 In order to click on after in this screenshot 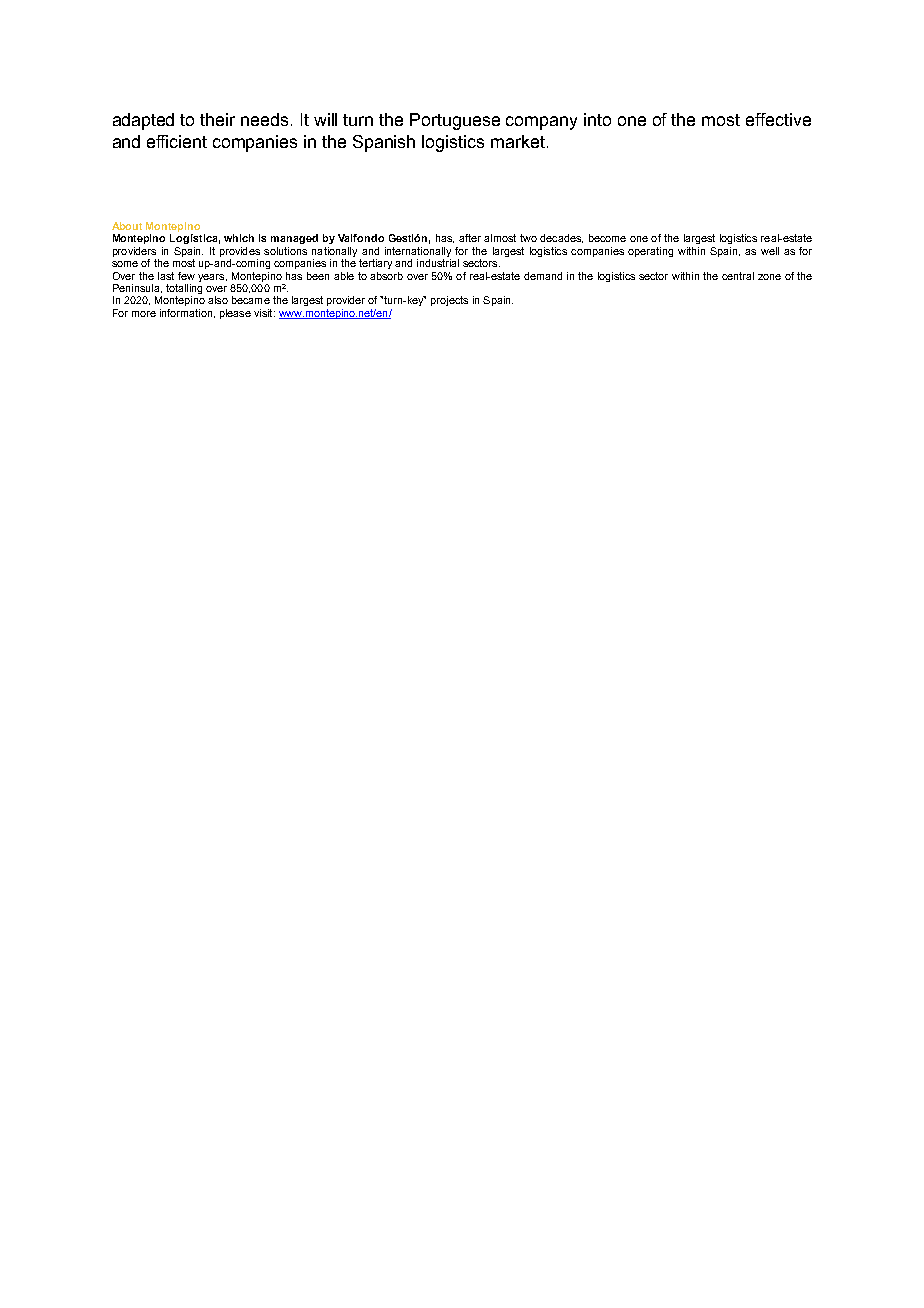, I will do `click(470, 238)`.
